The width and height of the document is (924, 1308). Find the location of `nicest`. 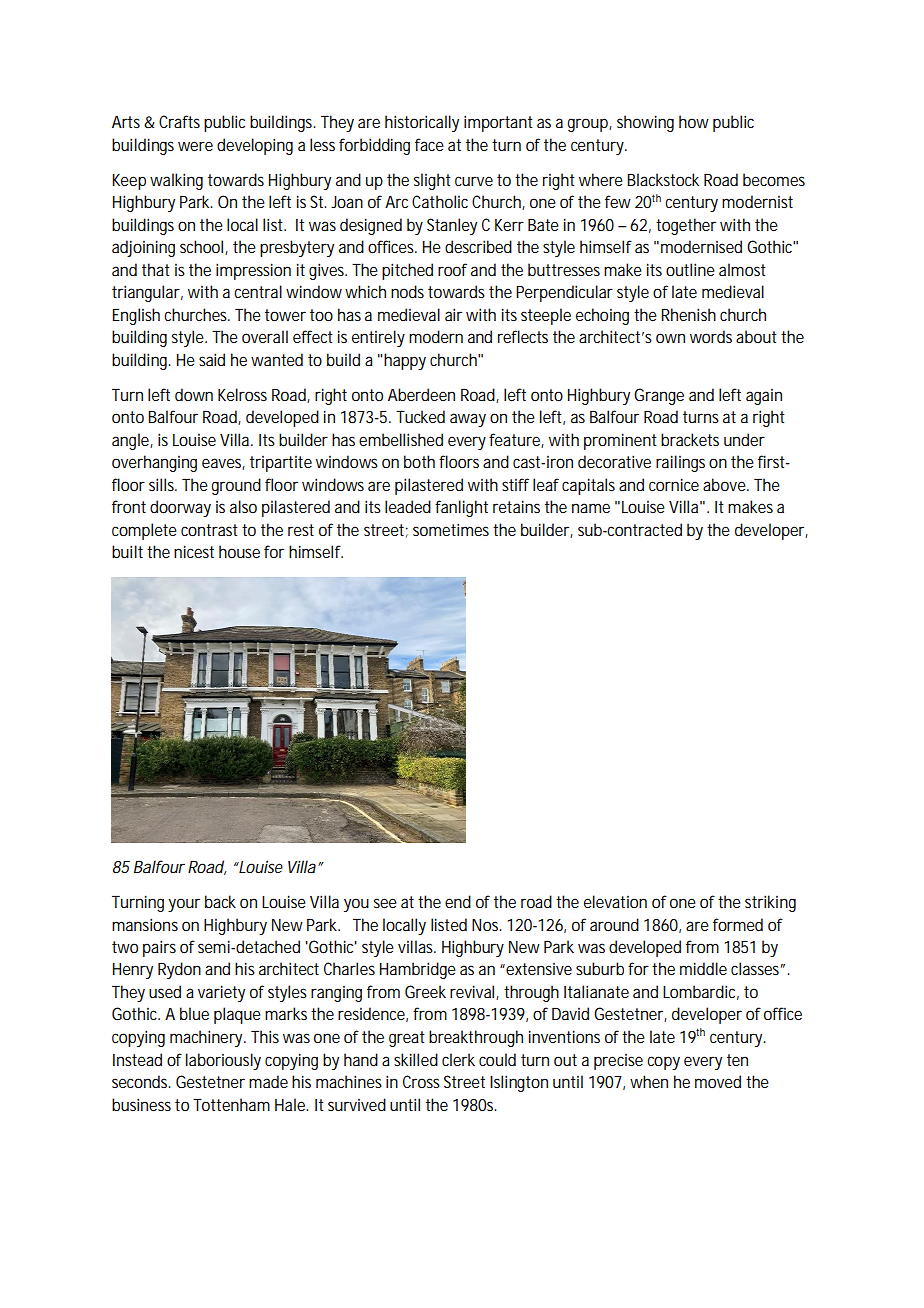

nicest is located at coordinates (194, 551).
